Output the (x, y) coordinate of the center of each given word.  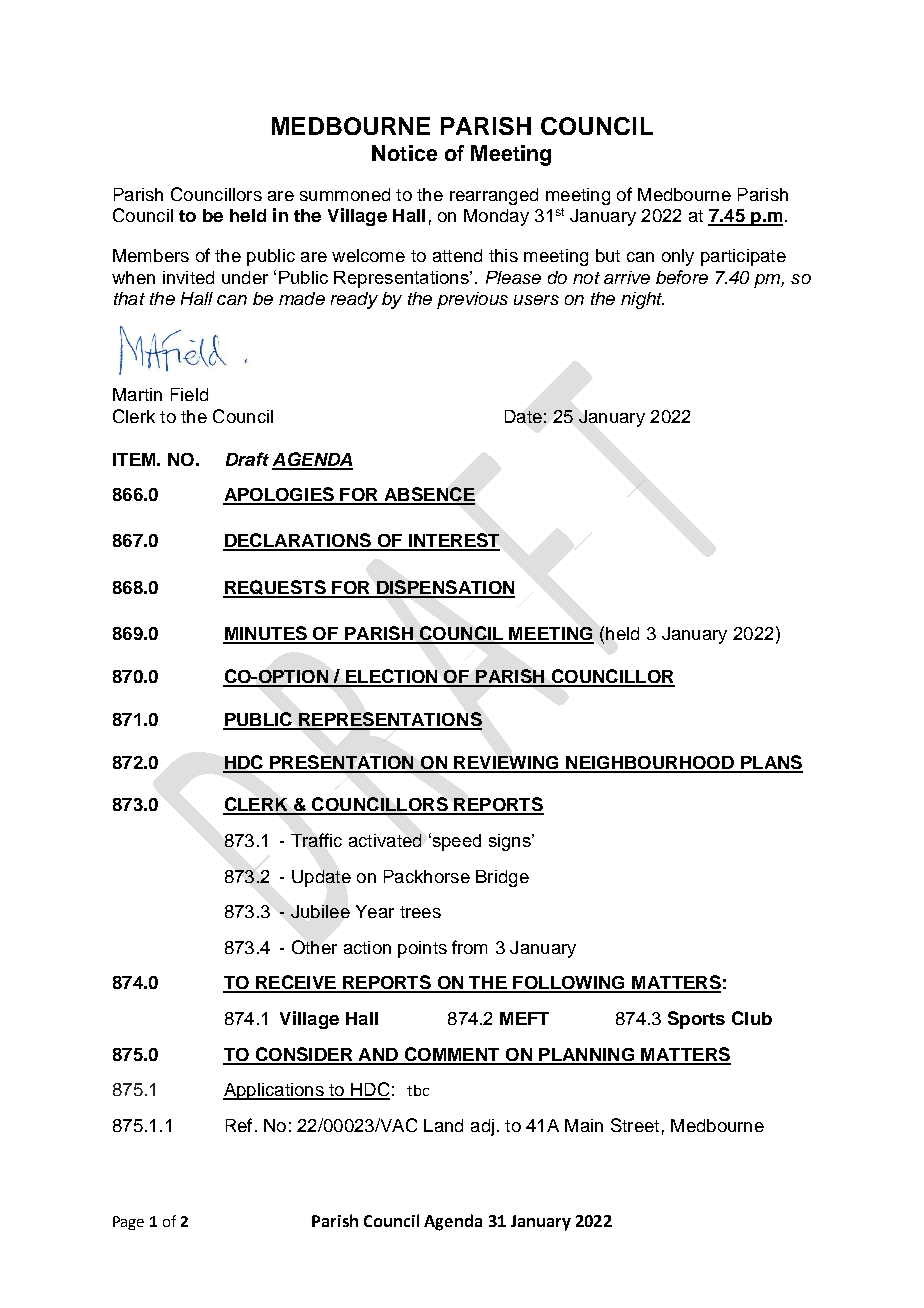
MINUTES (266, 634)
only (678, 257)
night (642, 300)
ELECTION (392, 677)
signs (511, 842)
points (422, 949)
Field (189, 394)
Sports (696, 1020)
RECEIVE (296, 983)
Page (128, 1223)
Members (151, 255)
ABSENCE (428, 495)
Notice (404, 153)
